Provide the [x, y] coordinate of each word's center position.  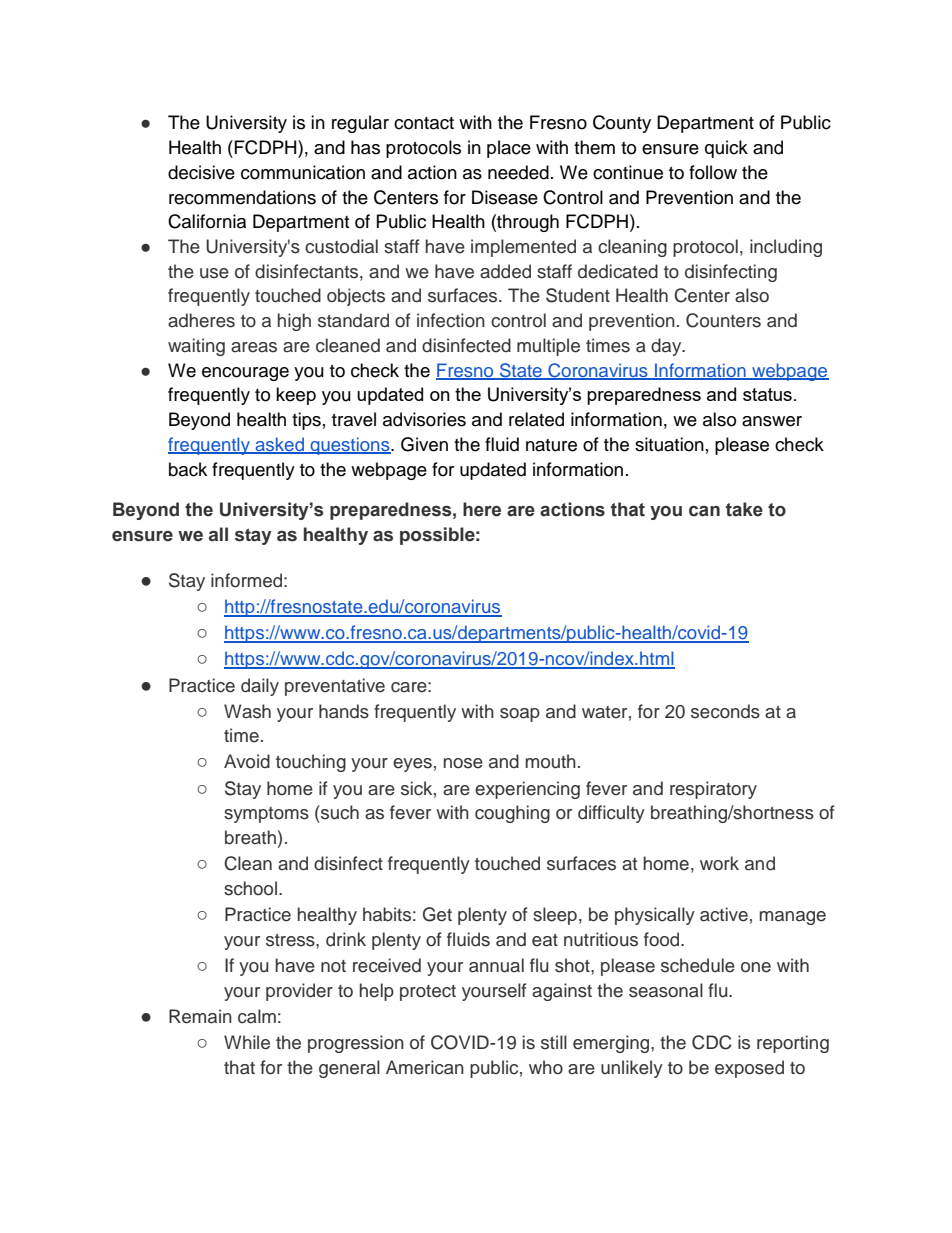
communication [303, 172]
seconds [725, 711]
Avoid [247, 761]
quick [726, 149]
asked [279, 445]
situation [669, 444]
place [509, 149]
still [554, 1042]
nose [463, 763]
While [247, 1042]
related [536, 419]
